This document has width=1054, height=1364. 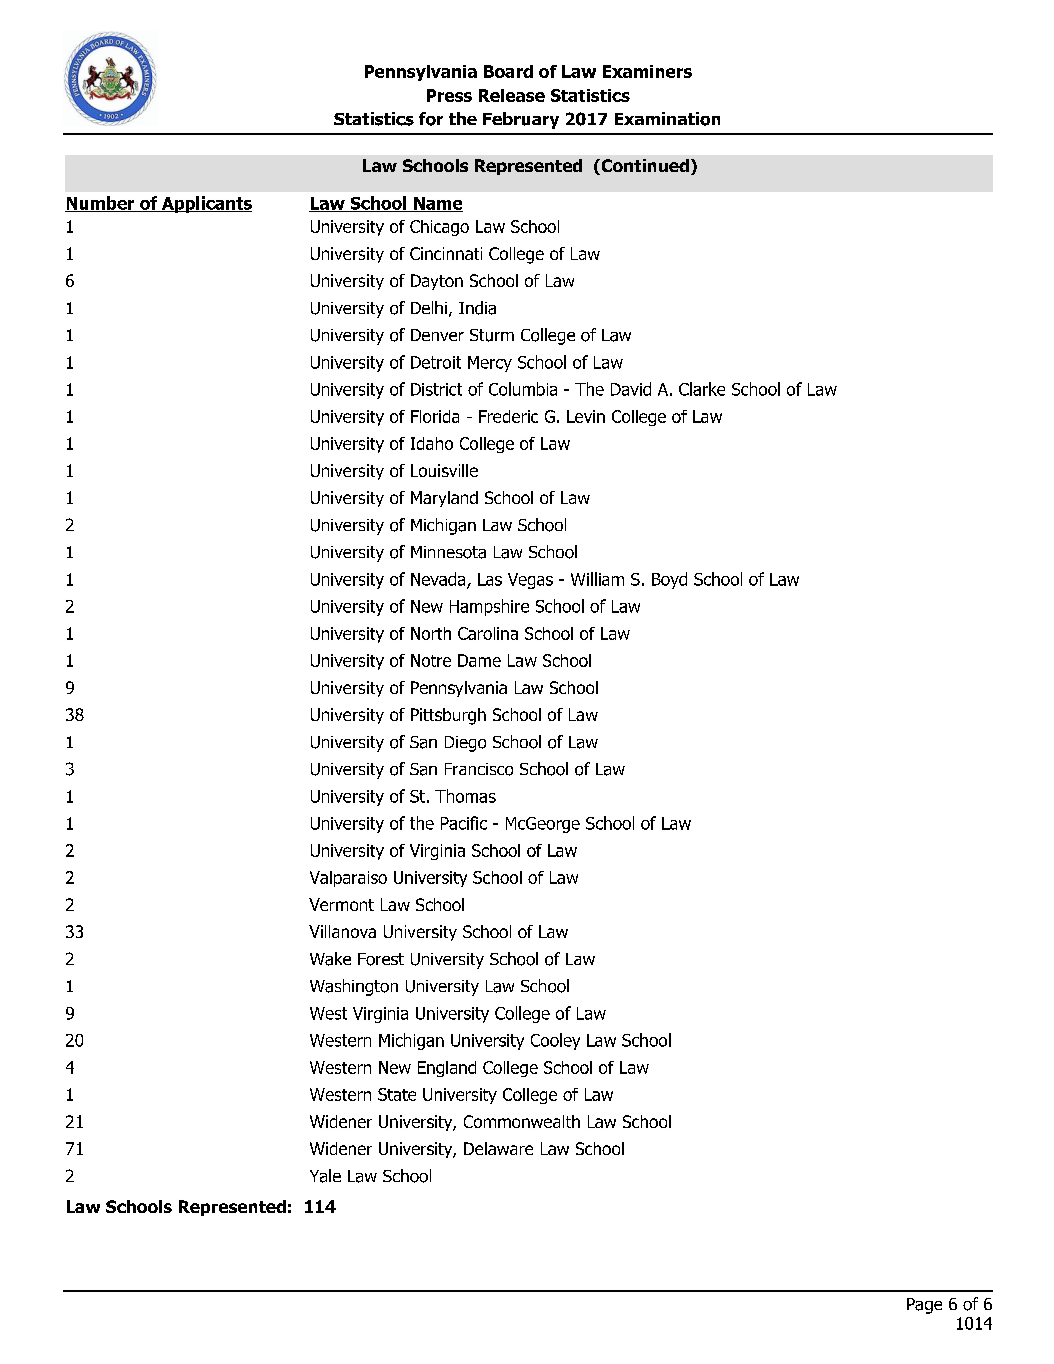 I want to click on Clarke, so click(x=702, y=389).
